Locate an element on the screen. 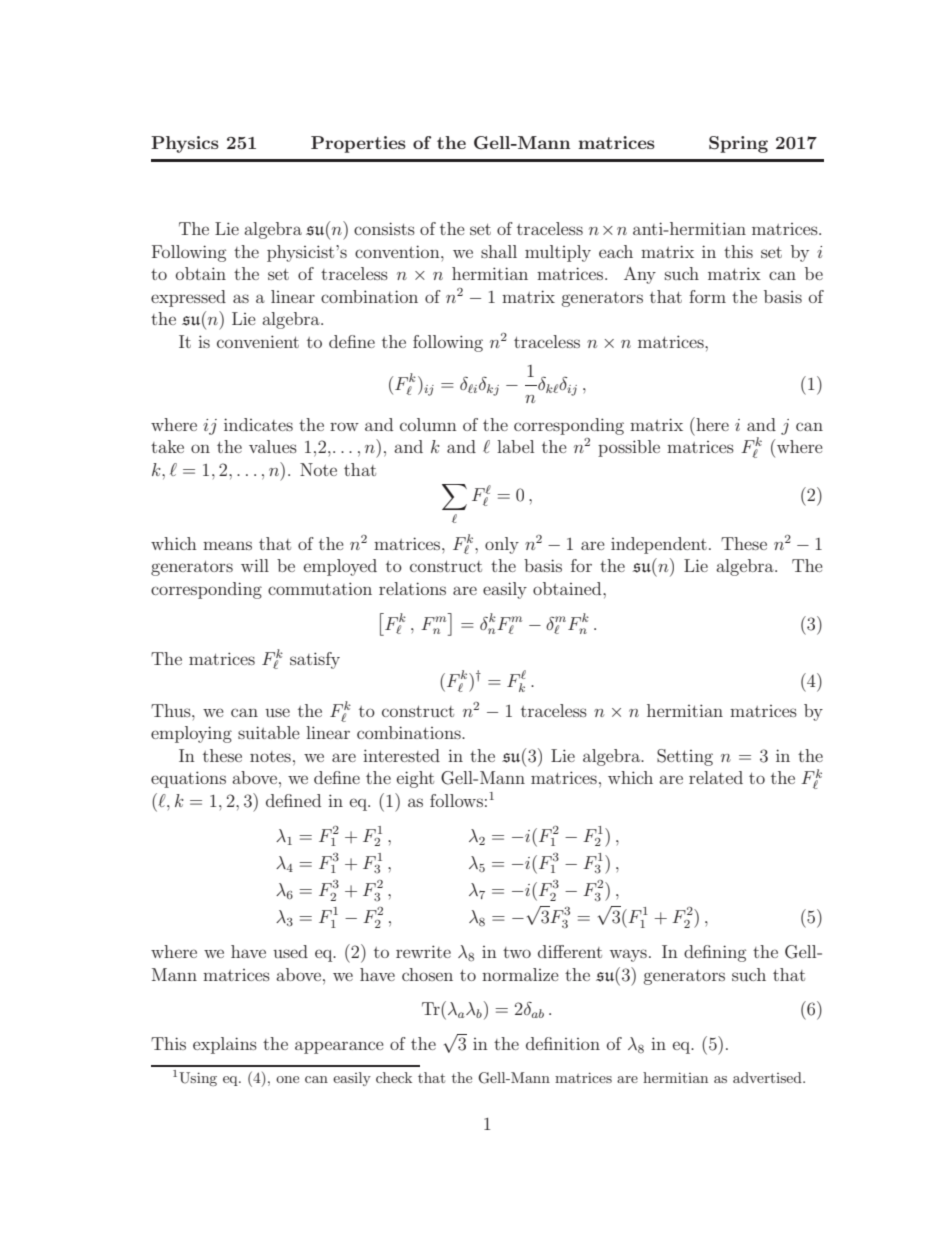  possible is located at coordinates (629, 448).
